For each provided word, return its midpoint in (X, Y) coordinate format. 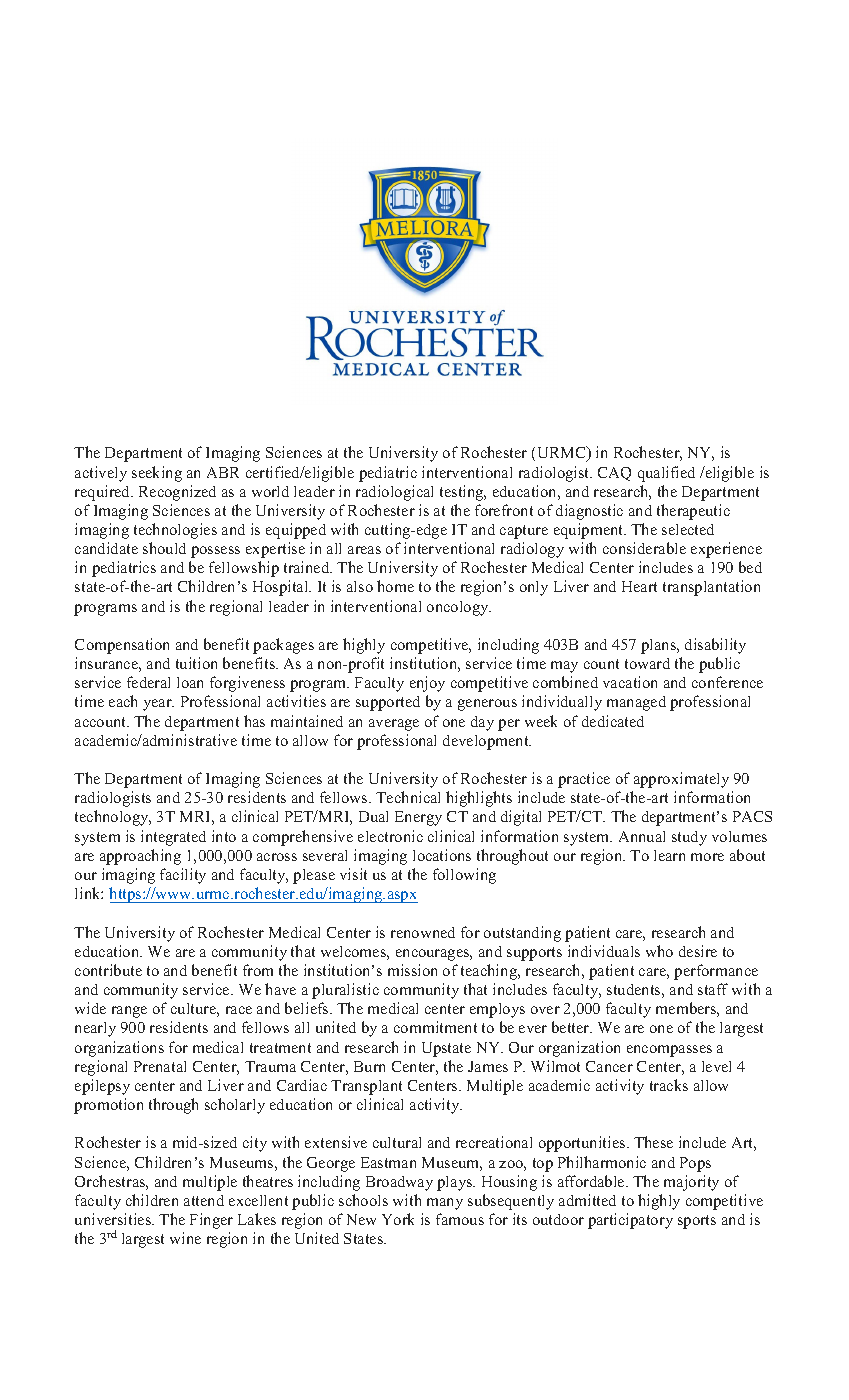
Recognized (177, 493)
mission (412, 970)
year (158, 705)
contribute (108, 970)
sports (697, 1222)
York (398, 1219)
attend (204, 1200)
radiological (394, 493)
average (394, 725)
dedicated (613, 721)
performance (716, 972)
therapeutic (693, 512)
